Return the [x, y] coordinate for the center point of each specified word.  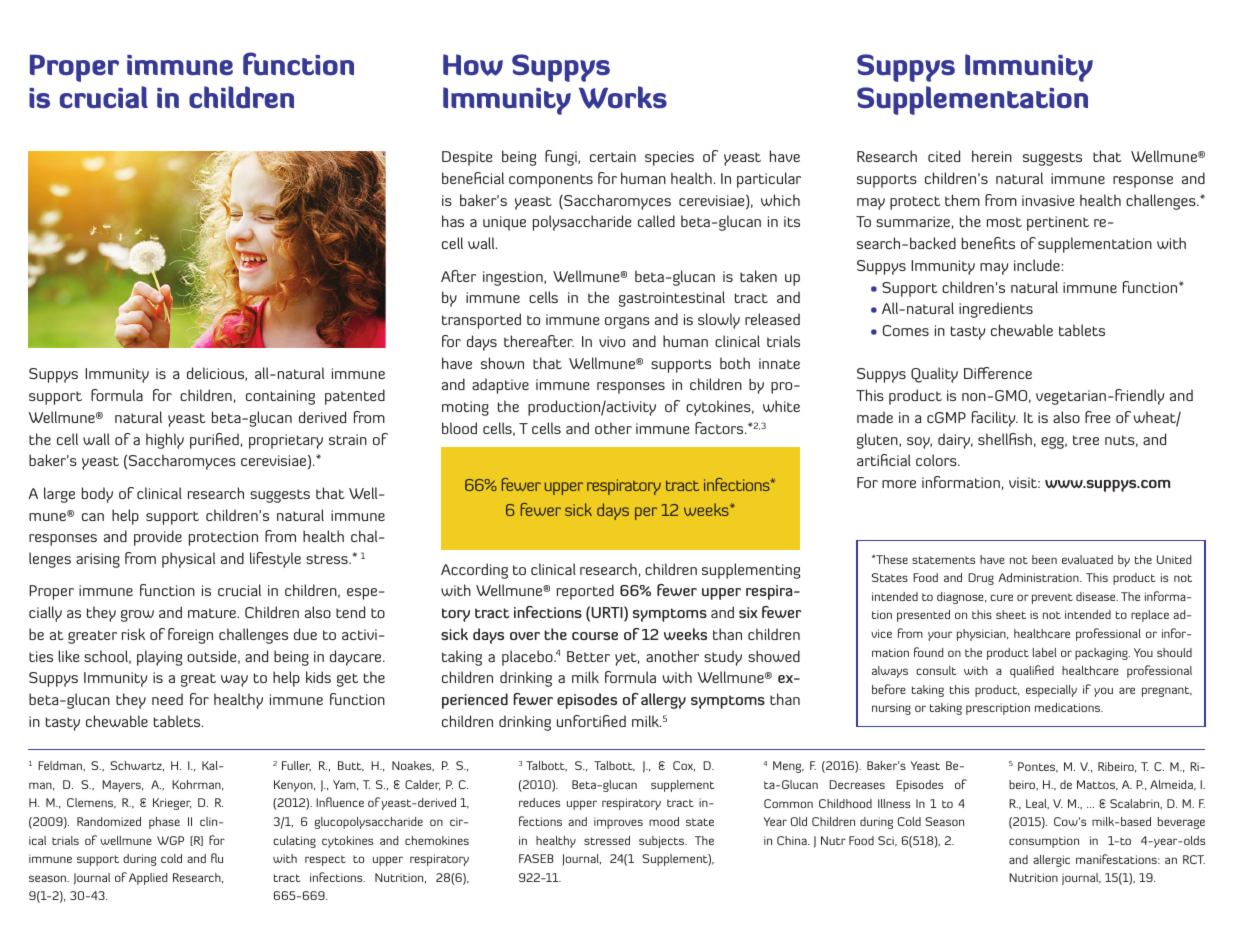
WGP [170, 840]
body [97, 495]
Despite [467, 158]
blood [459, 428]
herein [992, 156]
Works [623, 97]
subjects [663, 842]
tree [1086, 440]
